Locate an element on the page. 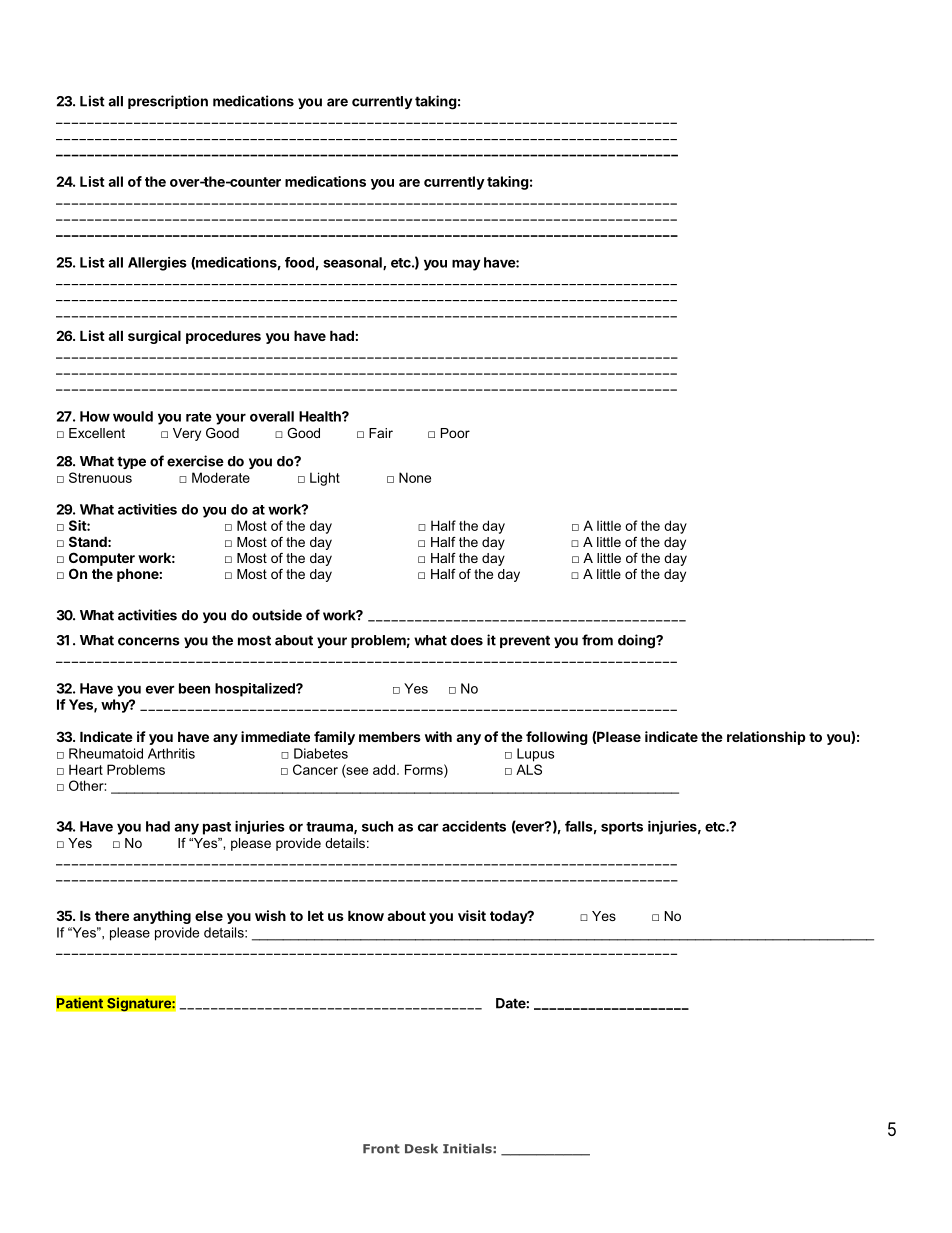 The width and height of the document is (952, 1233). Desk is located at coordinates (421, 1149).
